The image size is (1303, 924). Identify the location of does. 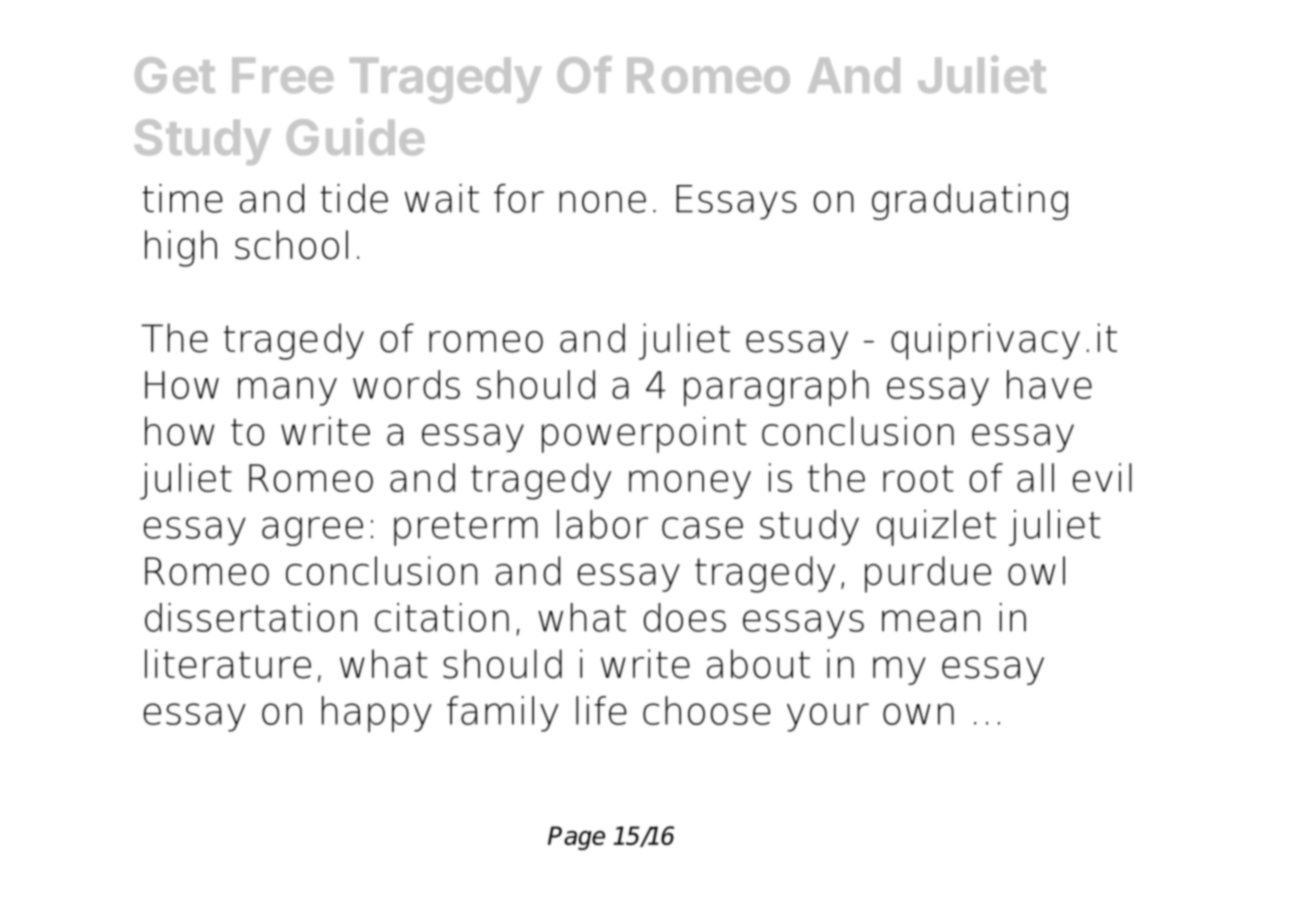
(685, 617).
